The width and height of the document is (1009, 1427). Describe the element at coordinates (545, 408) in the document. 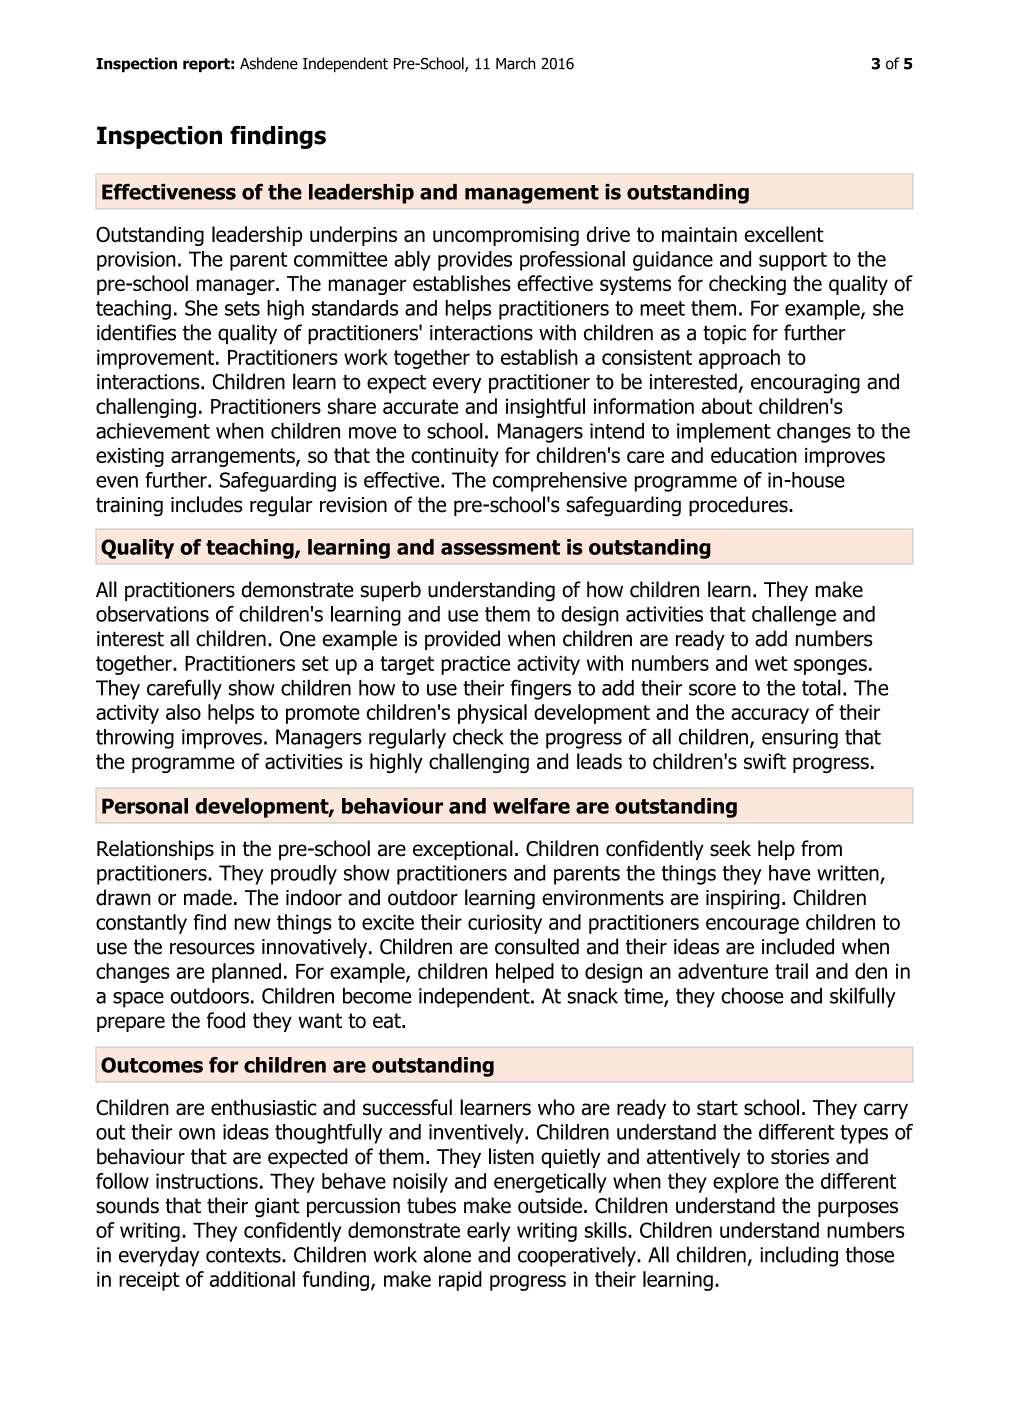

I see `insightful` at that location.
